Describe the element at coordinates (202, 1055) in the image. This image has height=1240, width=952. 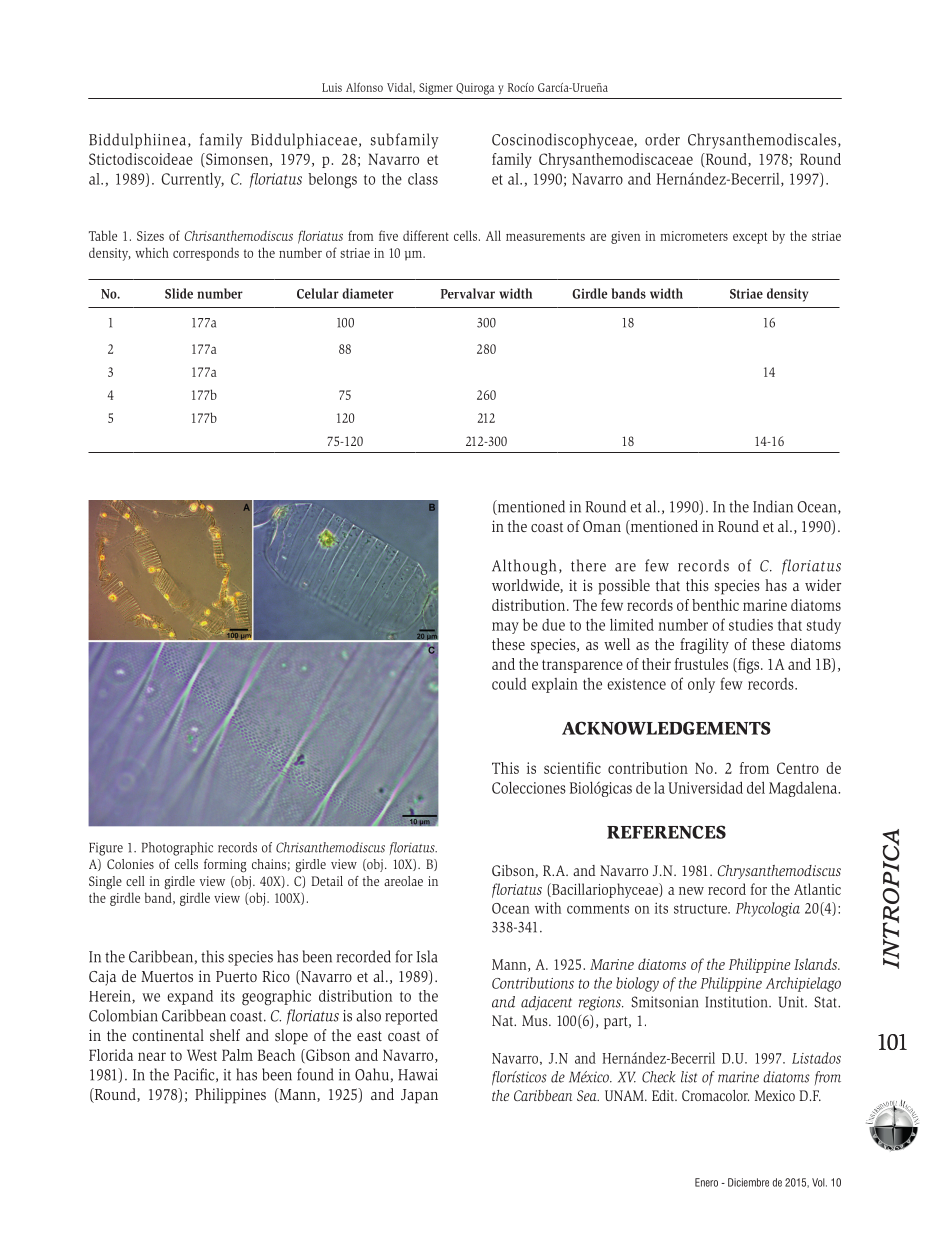
I see `West` at that location.
